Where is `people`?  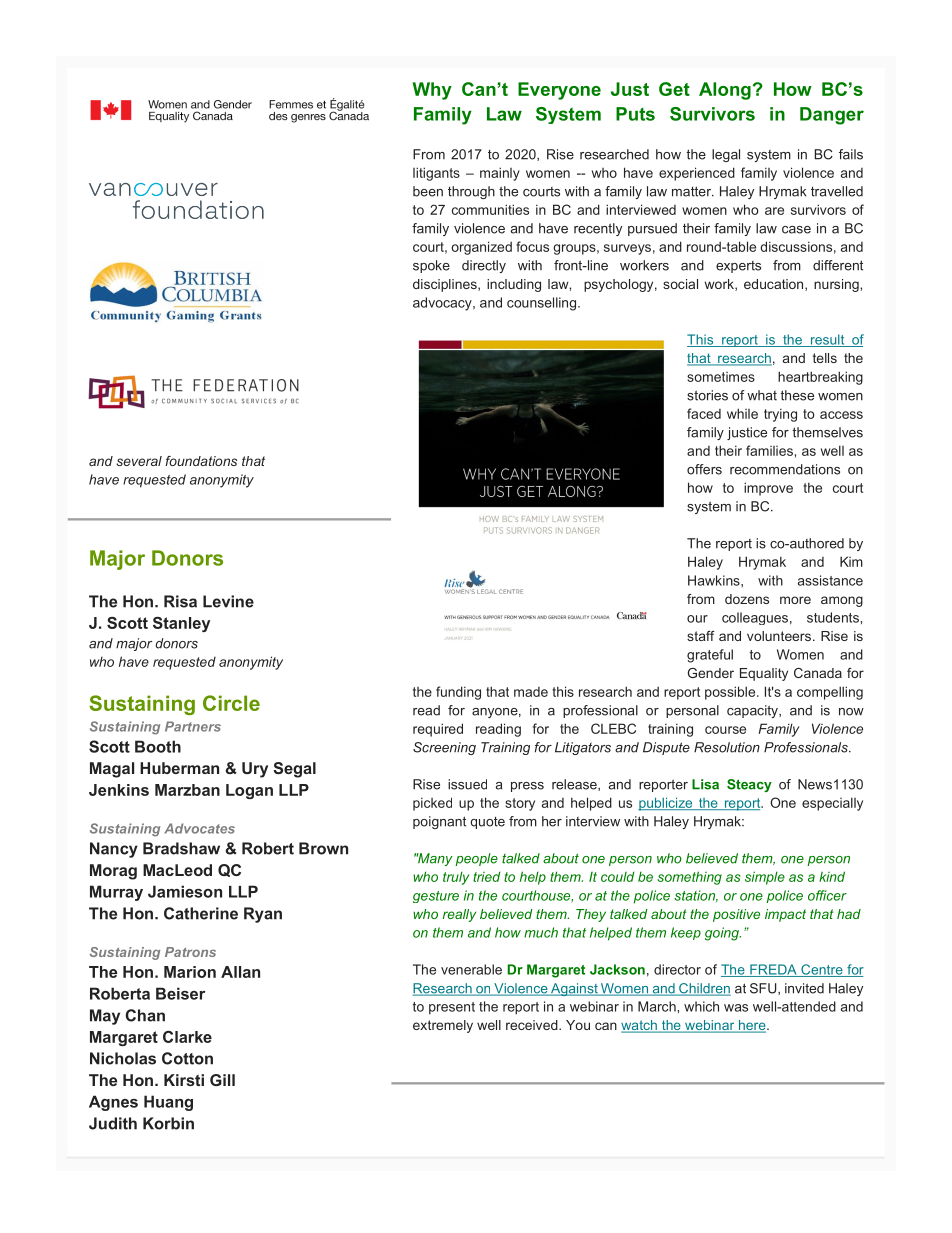
people is located at coordinates (476, 859).
